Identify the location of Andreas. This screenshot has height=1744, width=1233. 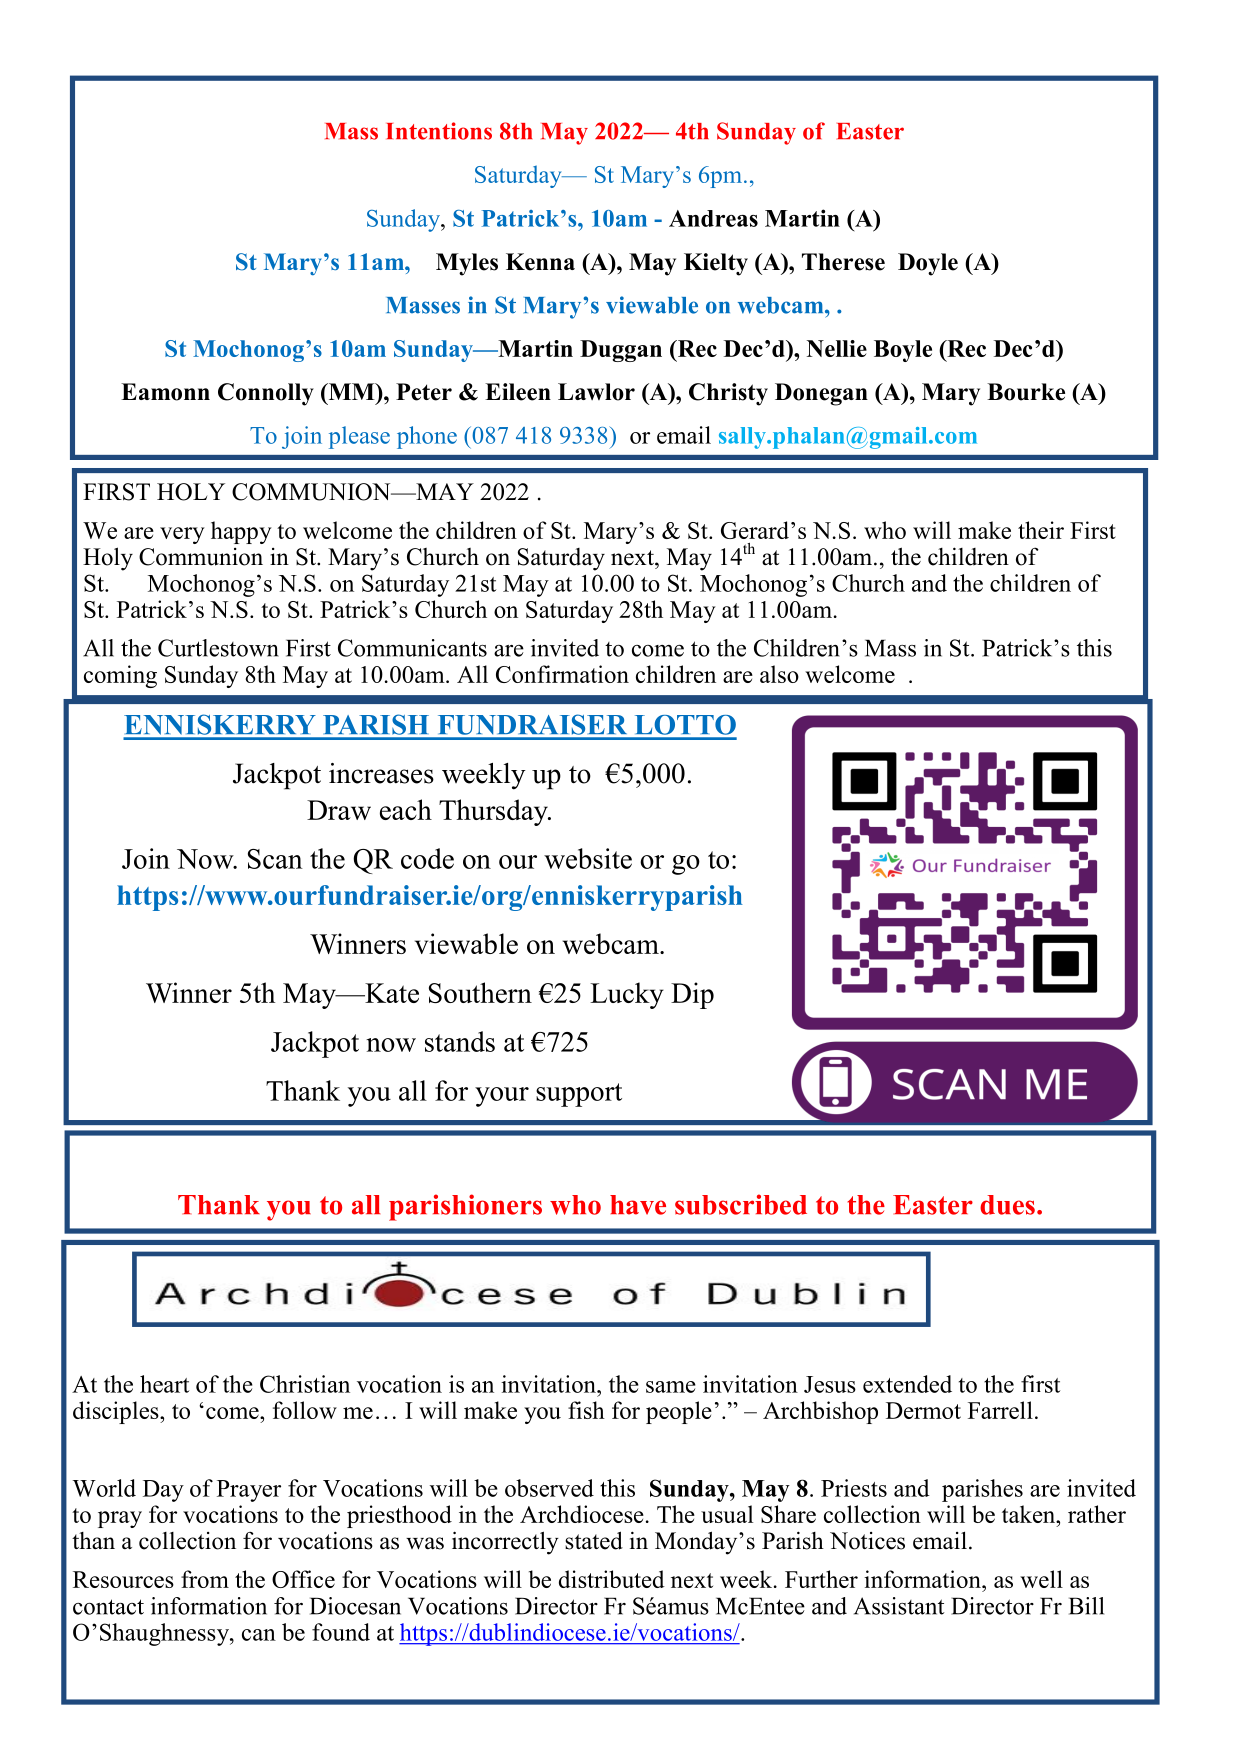
(713, 218).
